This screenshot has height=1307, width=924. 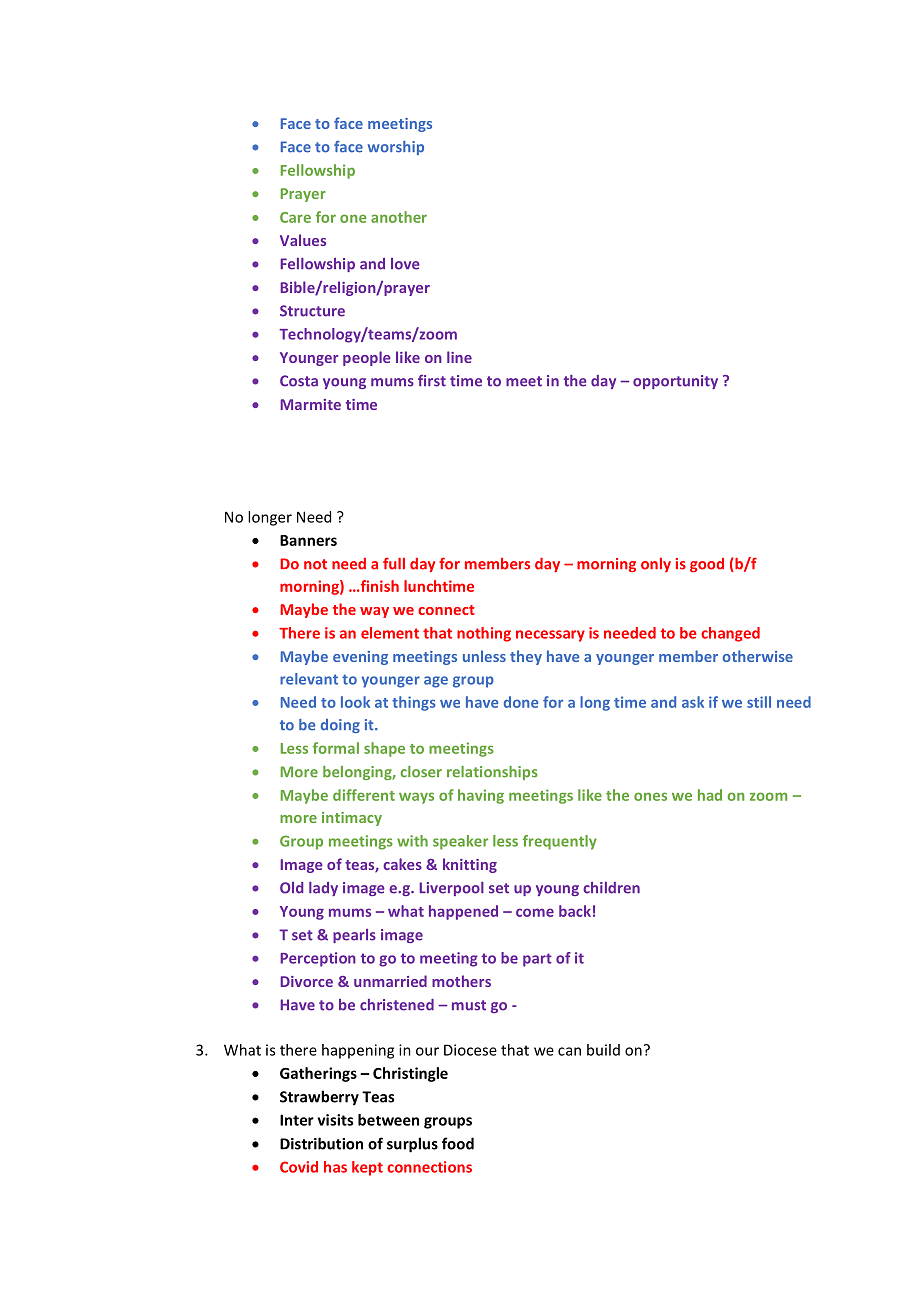 I want to click on visits, so click(x=335, y=1120).
